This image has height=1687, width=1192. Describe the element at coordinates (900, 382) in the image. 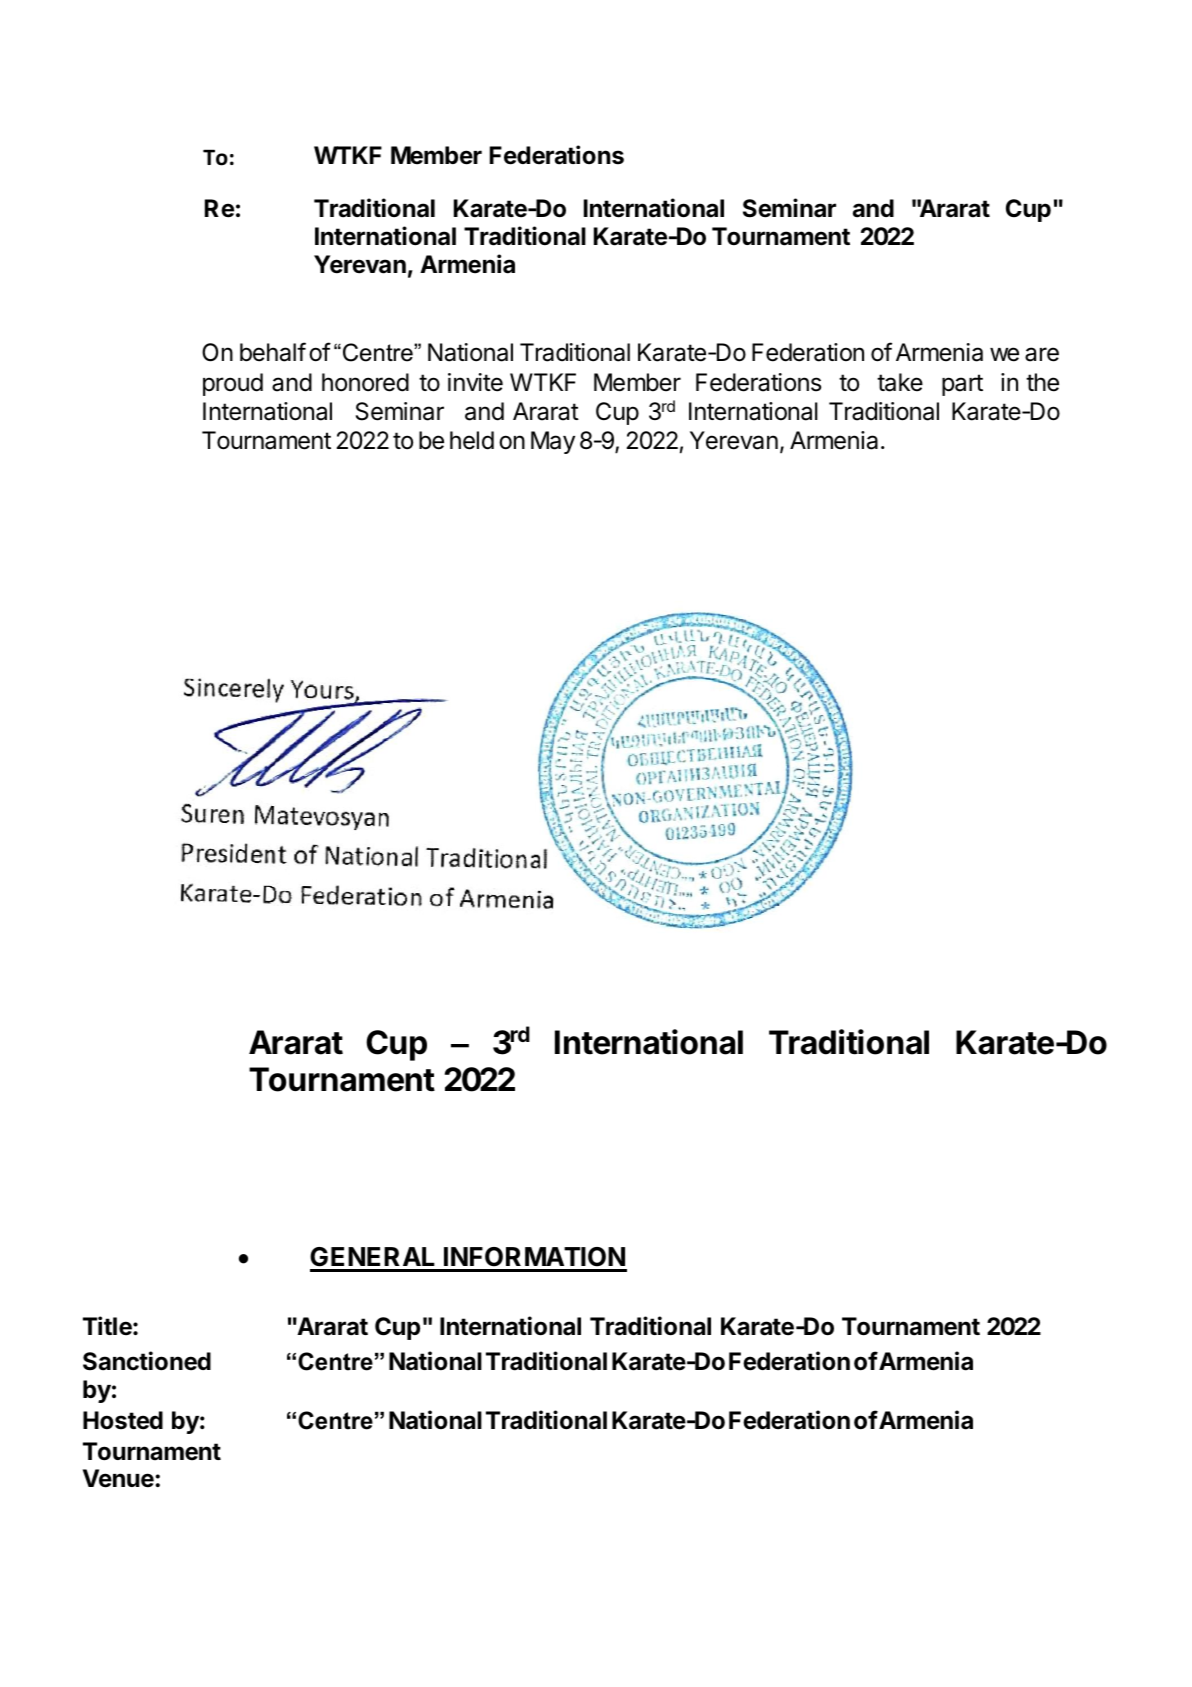

I see `take` at that location.
